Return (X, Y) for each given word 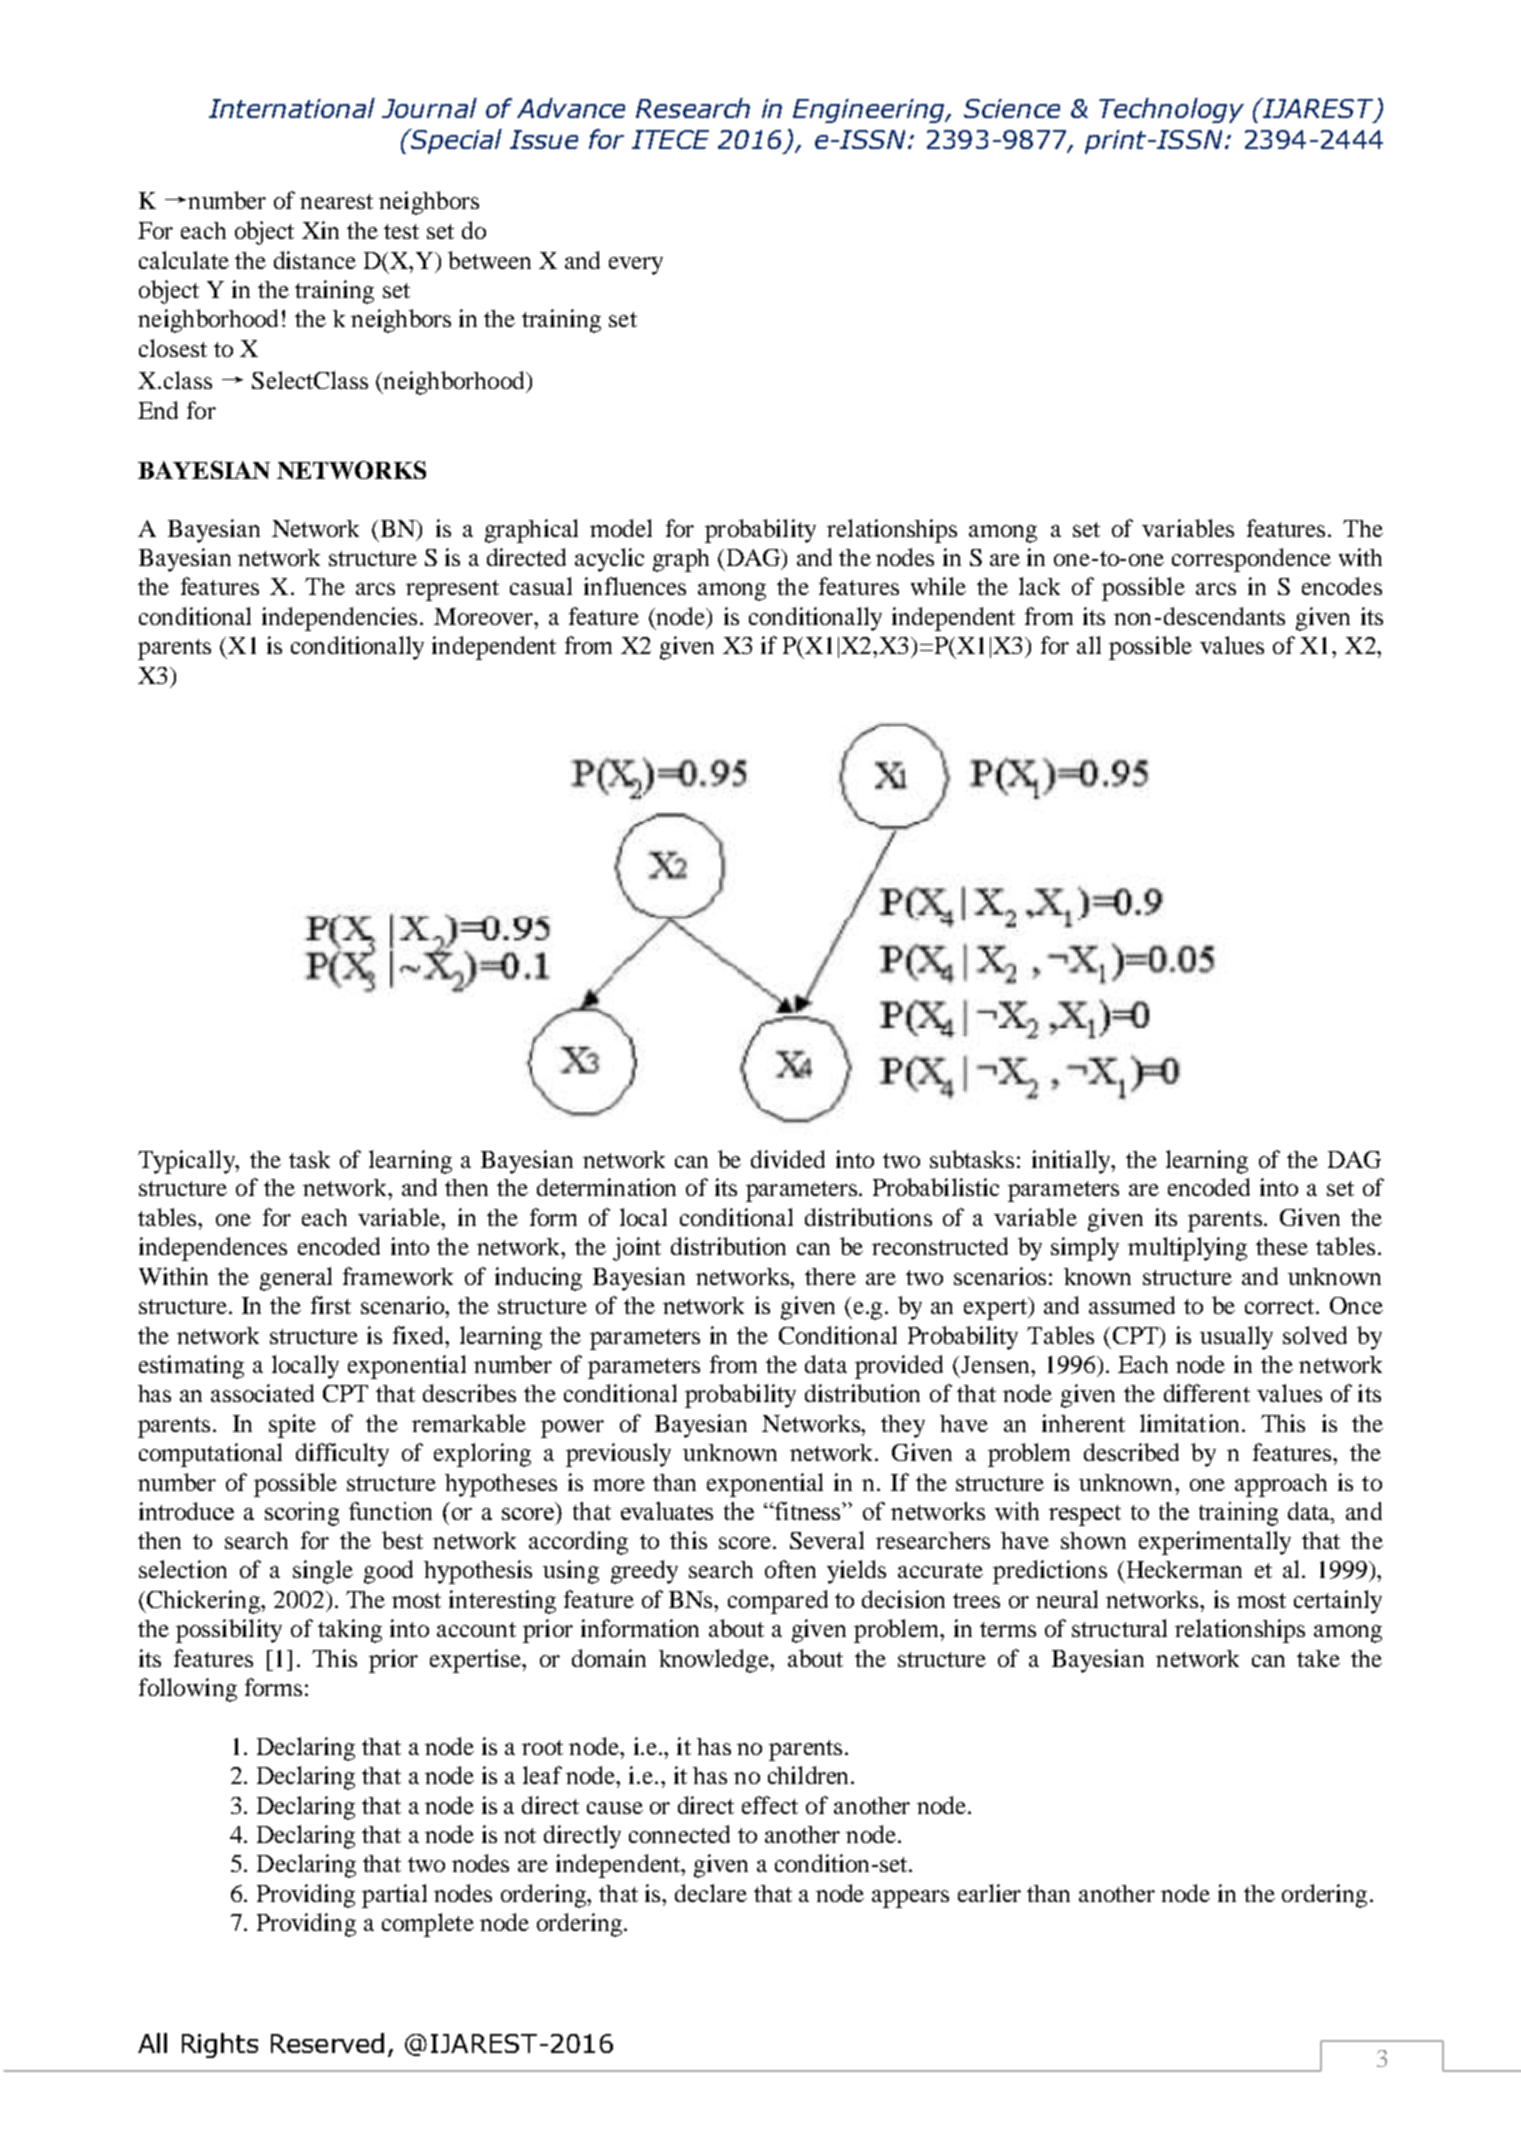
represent (452, 590)
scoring (302, 1514)
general (296, 1279)
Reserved (327, 2043)
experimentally (1215, 1543)
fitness (808, 1511)
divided (788, 1159)
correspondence (1251, 560)
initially (1072, 1162)
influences (635, 586)
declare (711, 1893)
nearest (336, 201)
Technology (1171, 110)
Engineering (870, 111)
